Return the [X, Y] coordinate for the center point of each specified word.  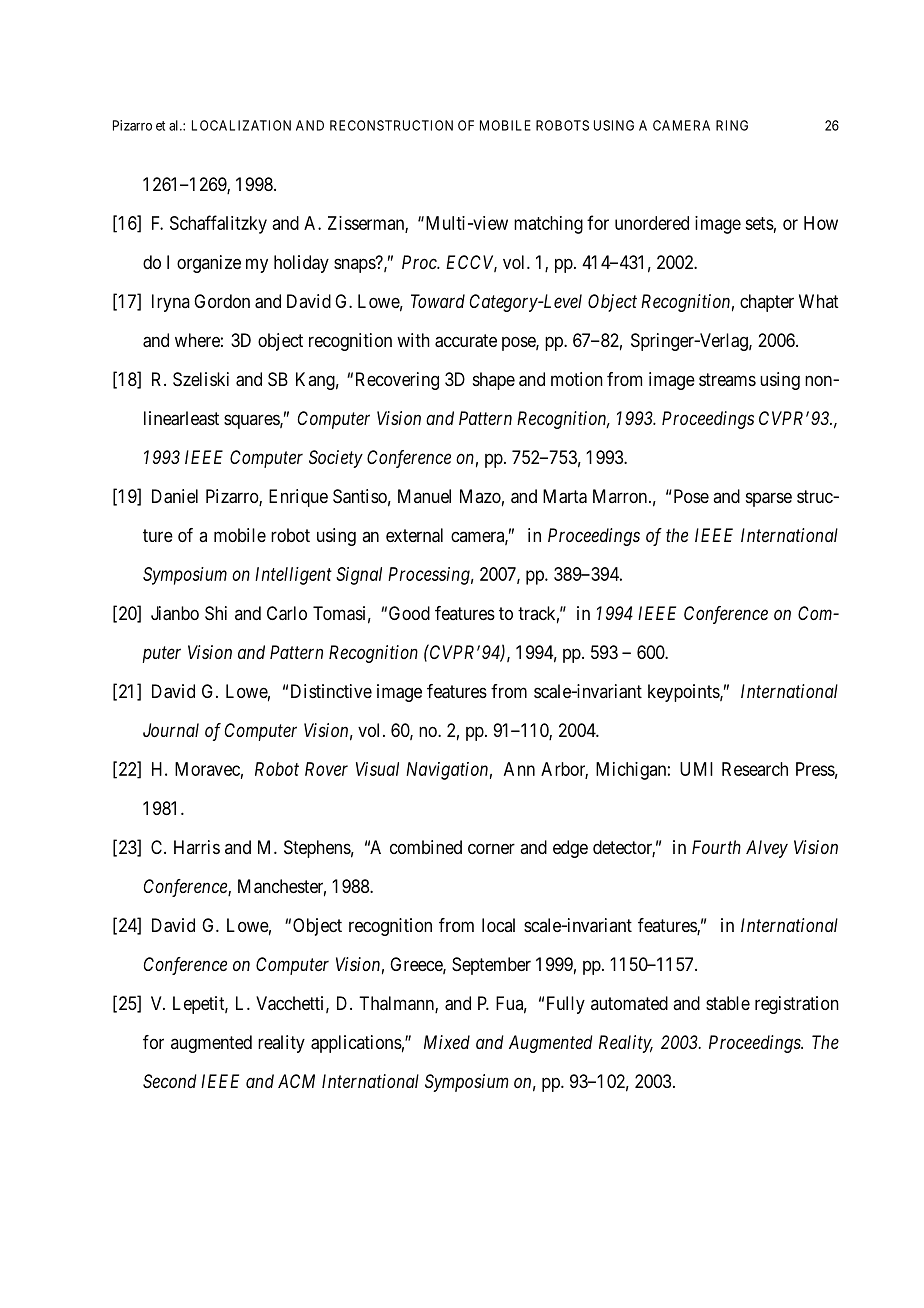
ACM [296, 1081]
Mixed [447, 1042]
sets [759, 223]
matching [548, 225]
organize [209, 264]
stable [728, 1003]
